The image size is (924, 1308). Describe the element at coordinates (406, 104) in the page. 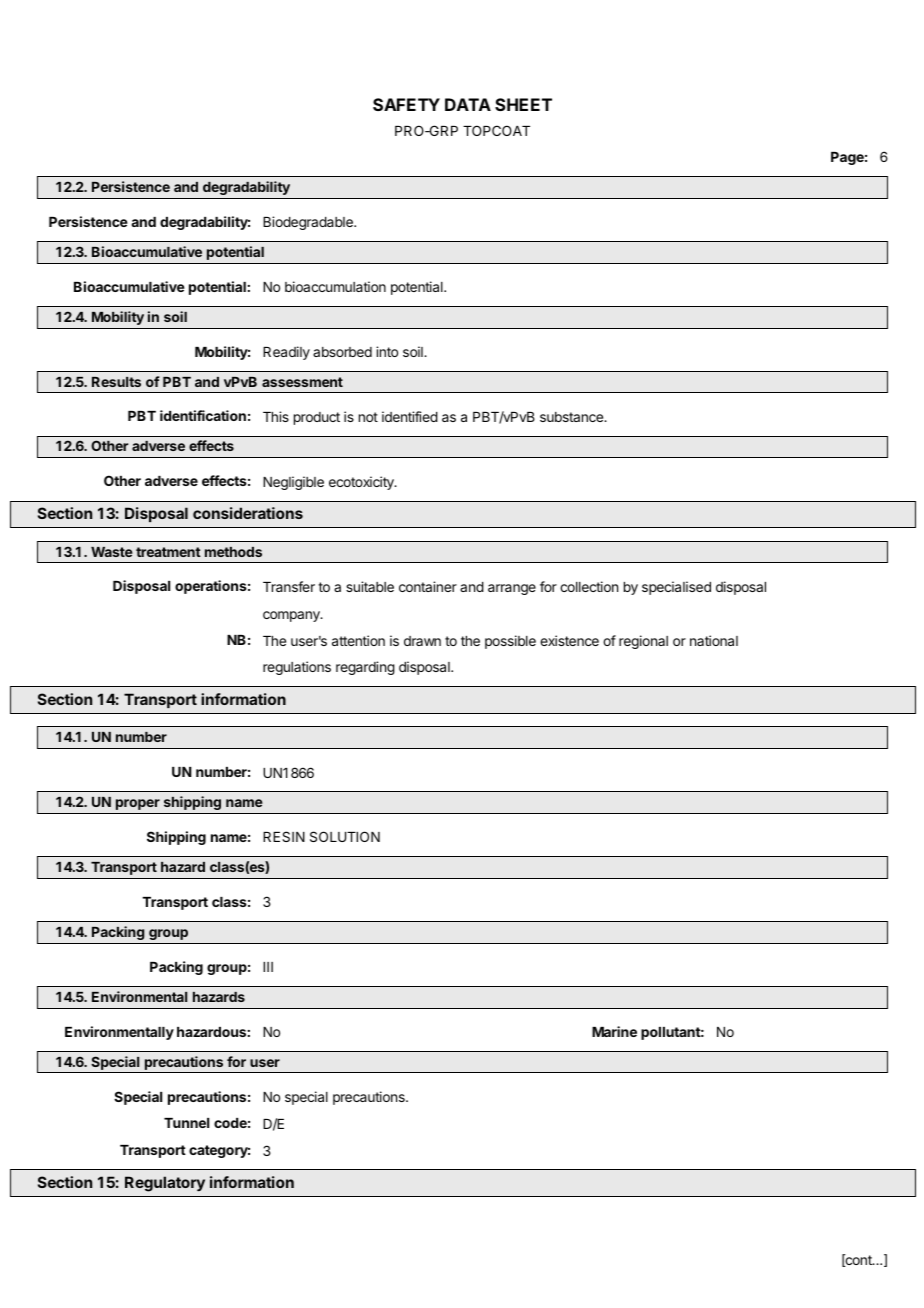

I see `SAFETY` at that location.
